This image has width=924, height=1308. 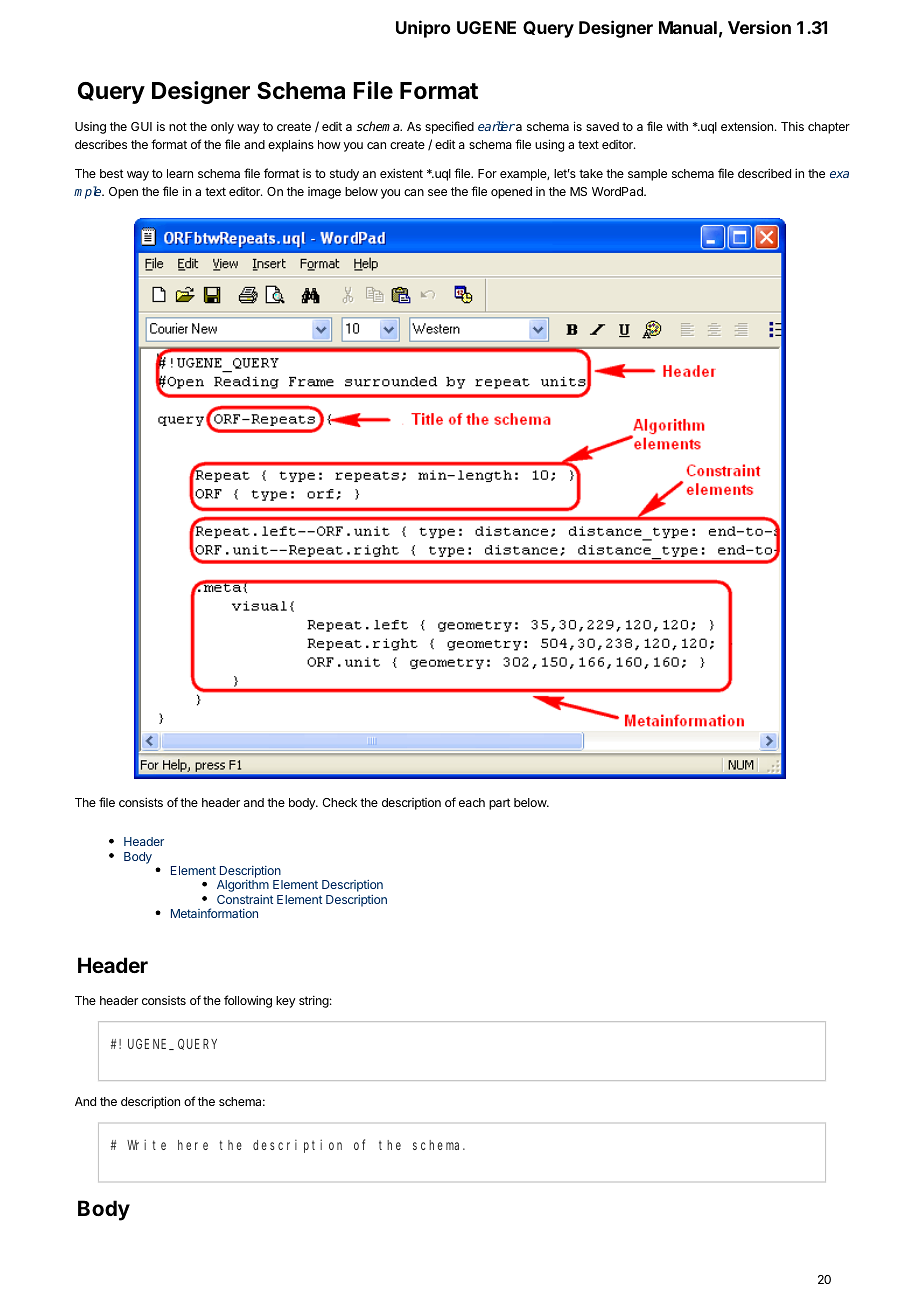 I want to click on specified, so click(x=449, y=127).
